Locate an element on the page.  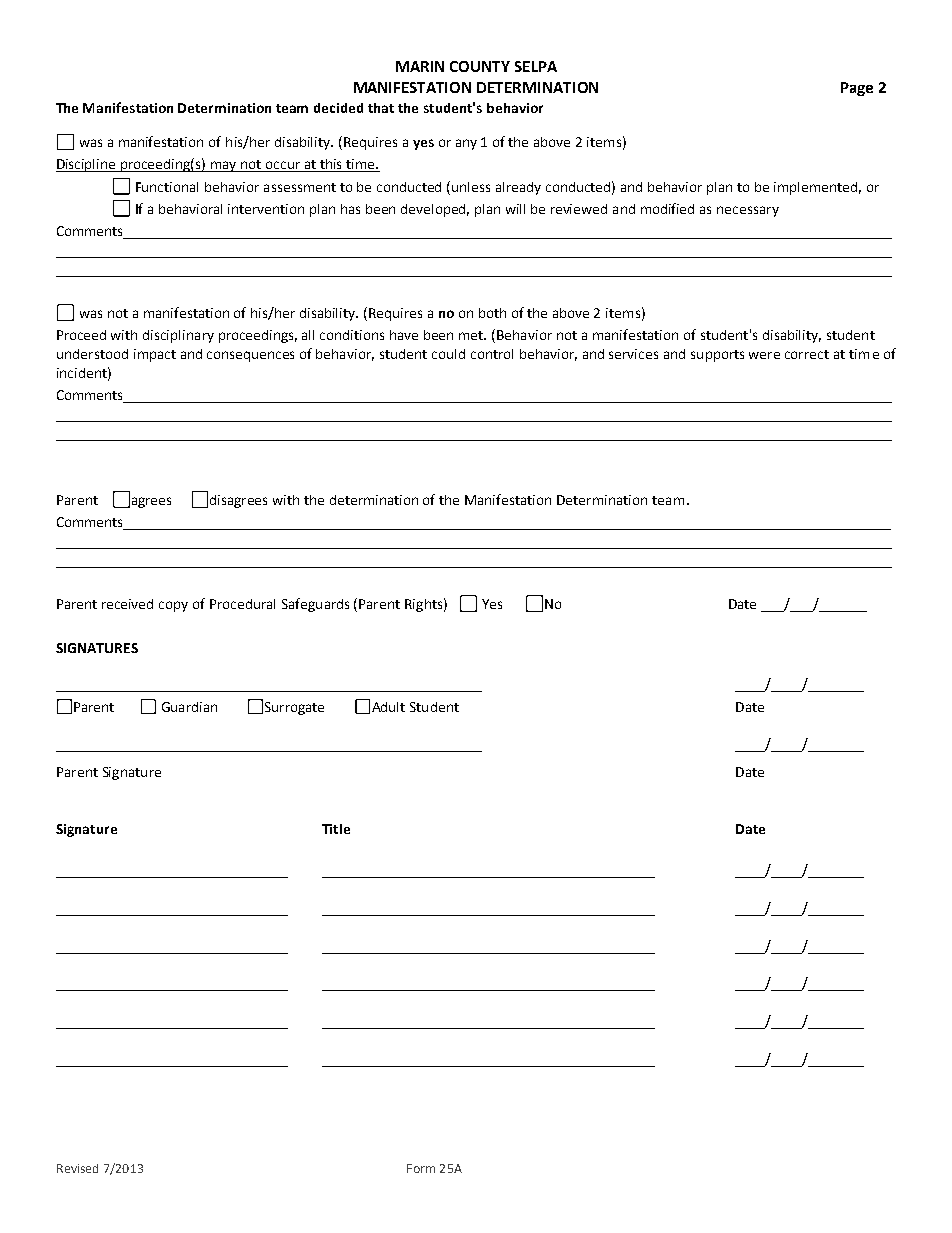
Page is located at coordinates (857, 89).
